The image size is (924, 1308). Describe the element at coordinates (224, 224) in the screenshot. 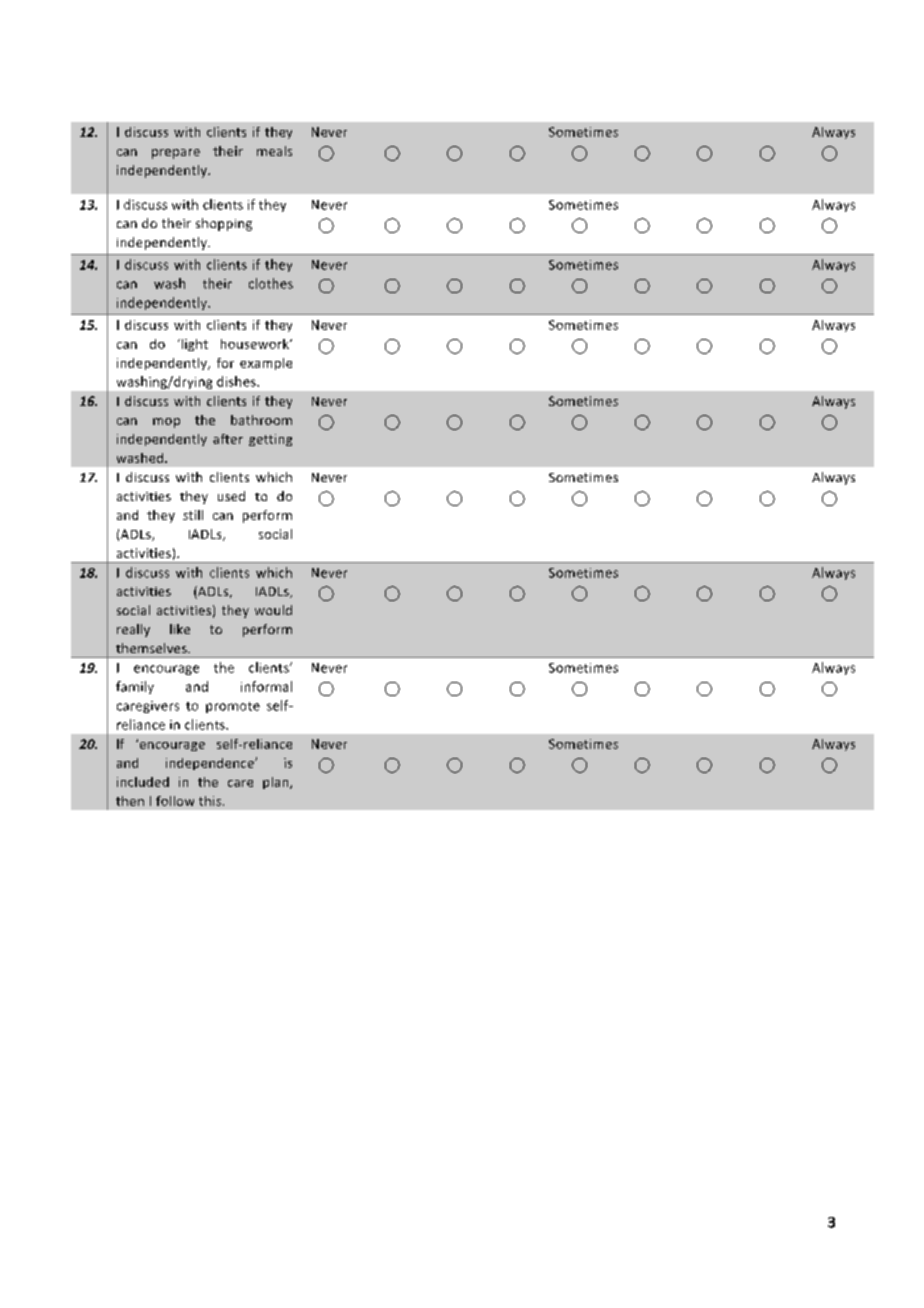

I see `shopping` at that location.
